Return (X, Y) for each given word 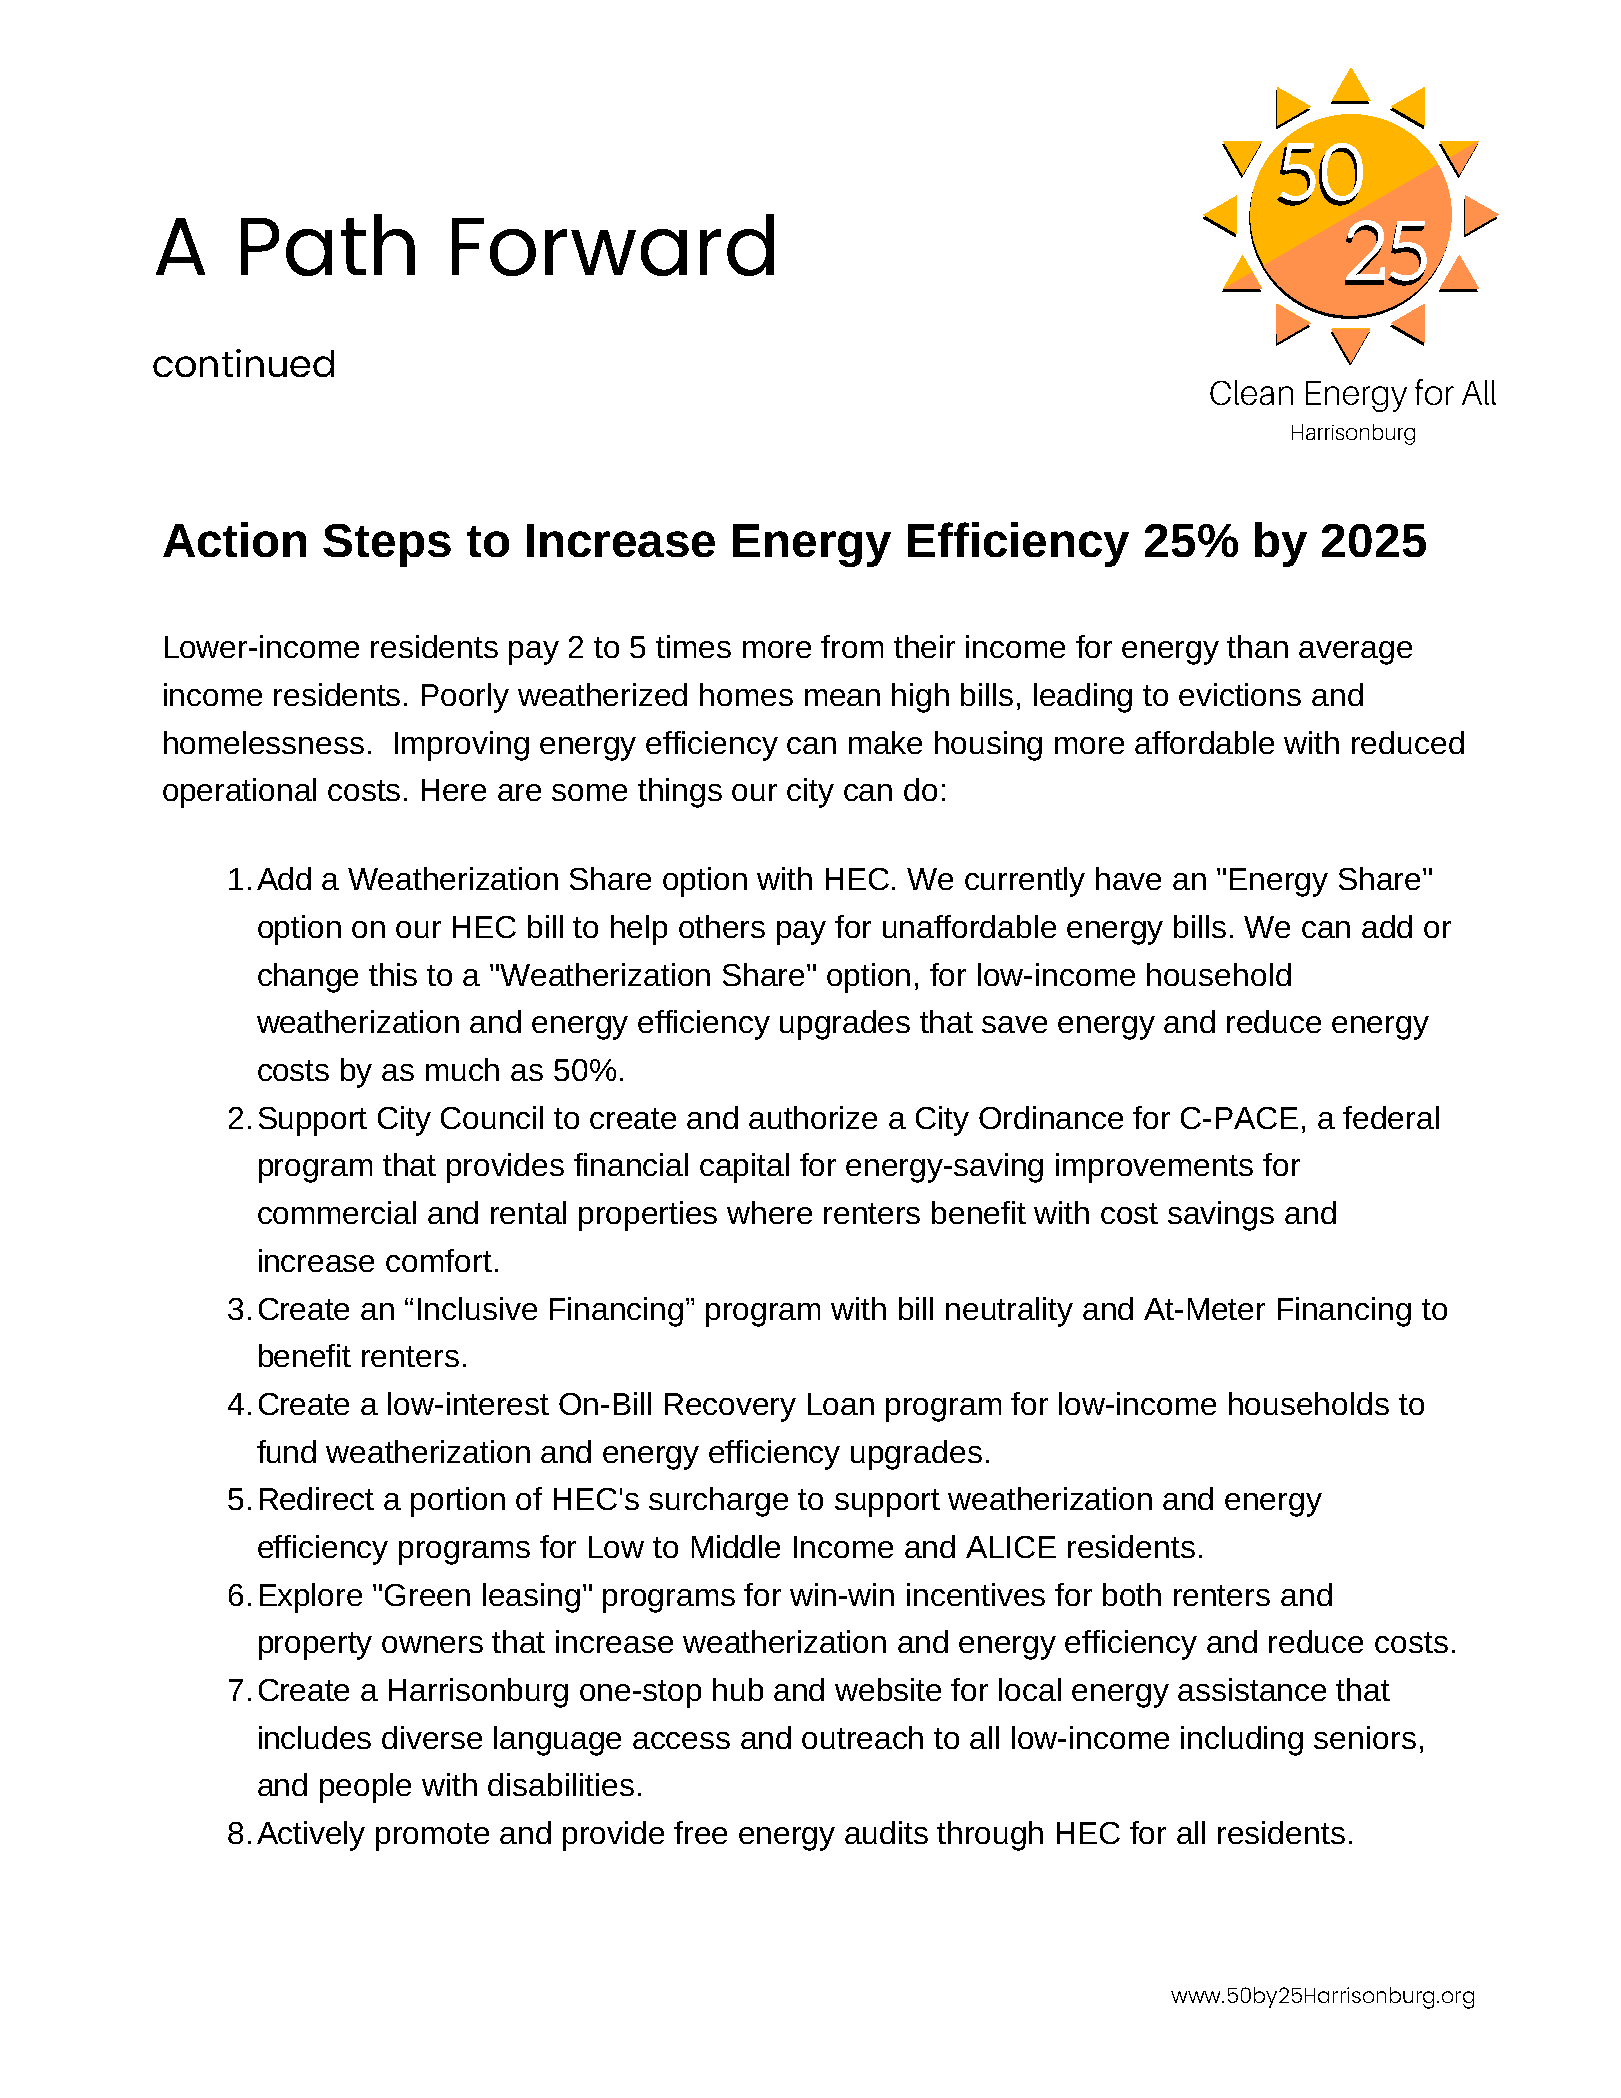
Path (328, 245)
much (462, 1069)
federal (1391, 1117)
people (365, 1788)
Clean (1251, 392)
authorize (813, 1117)
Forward (613, 245)
